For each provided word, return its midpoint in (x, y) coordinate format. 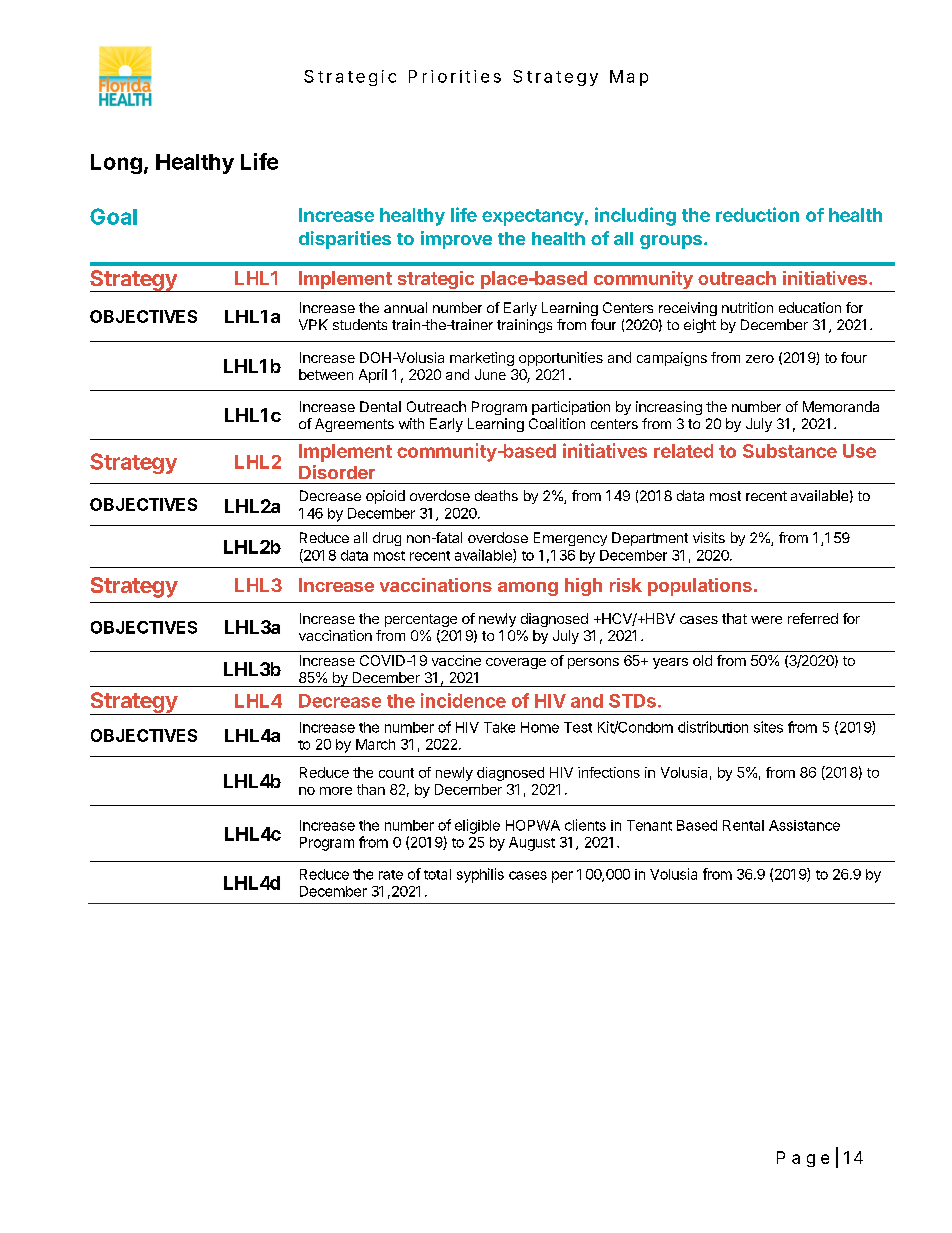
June (490, 374)
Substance (790, 451)
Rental (743, 825)
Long (116, 164)
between (326, 374)
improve (456, 240)
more (336, 791)
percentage (421, 620)
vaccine (456, 660)
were (766, 620)
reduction (757, 214)
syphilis (480, 875)
